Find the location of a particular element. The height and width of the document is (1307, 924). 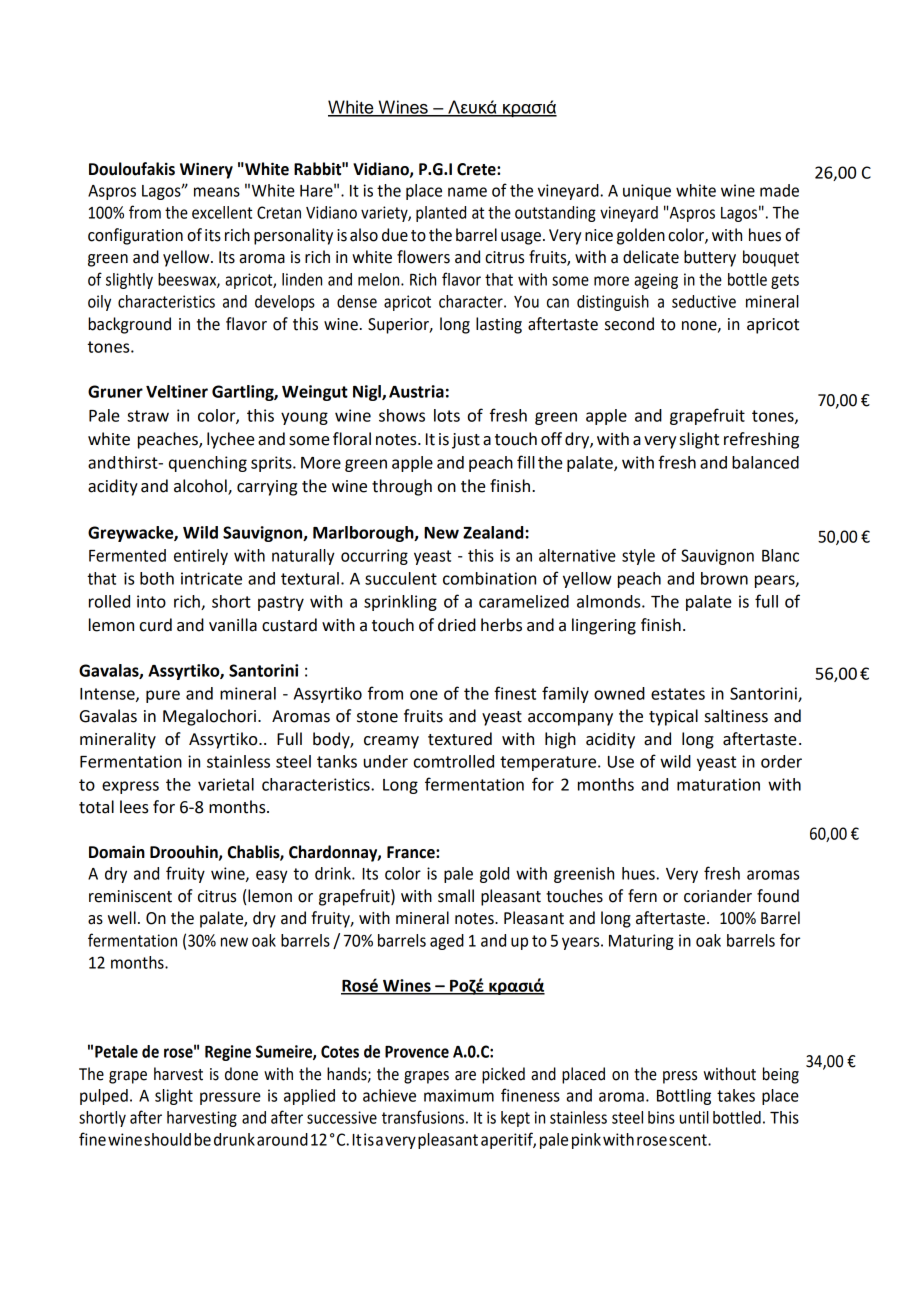

means is located at coordinates (217, 192).
